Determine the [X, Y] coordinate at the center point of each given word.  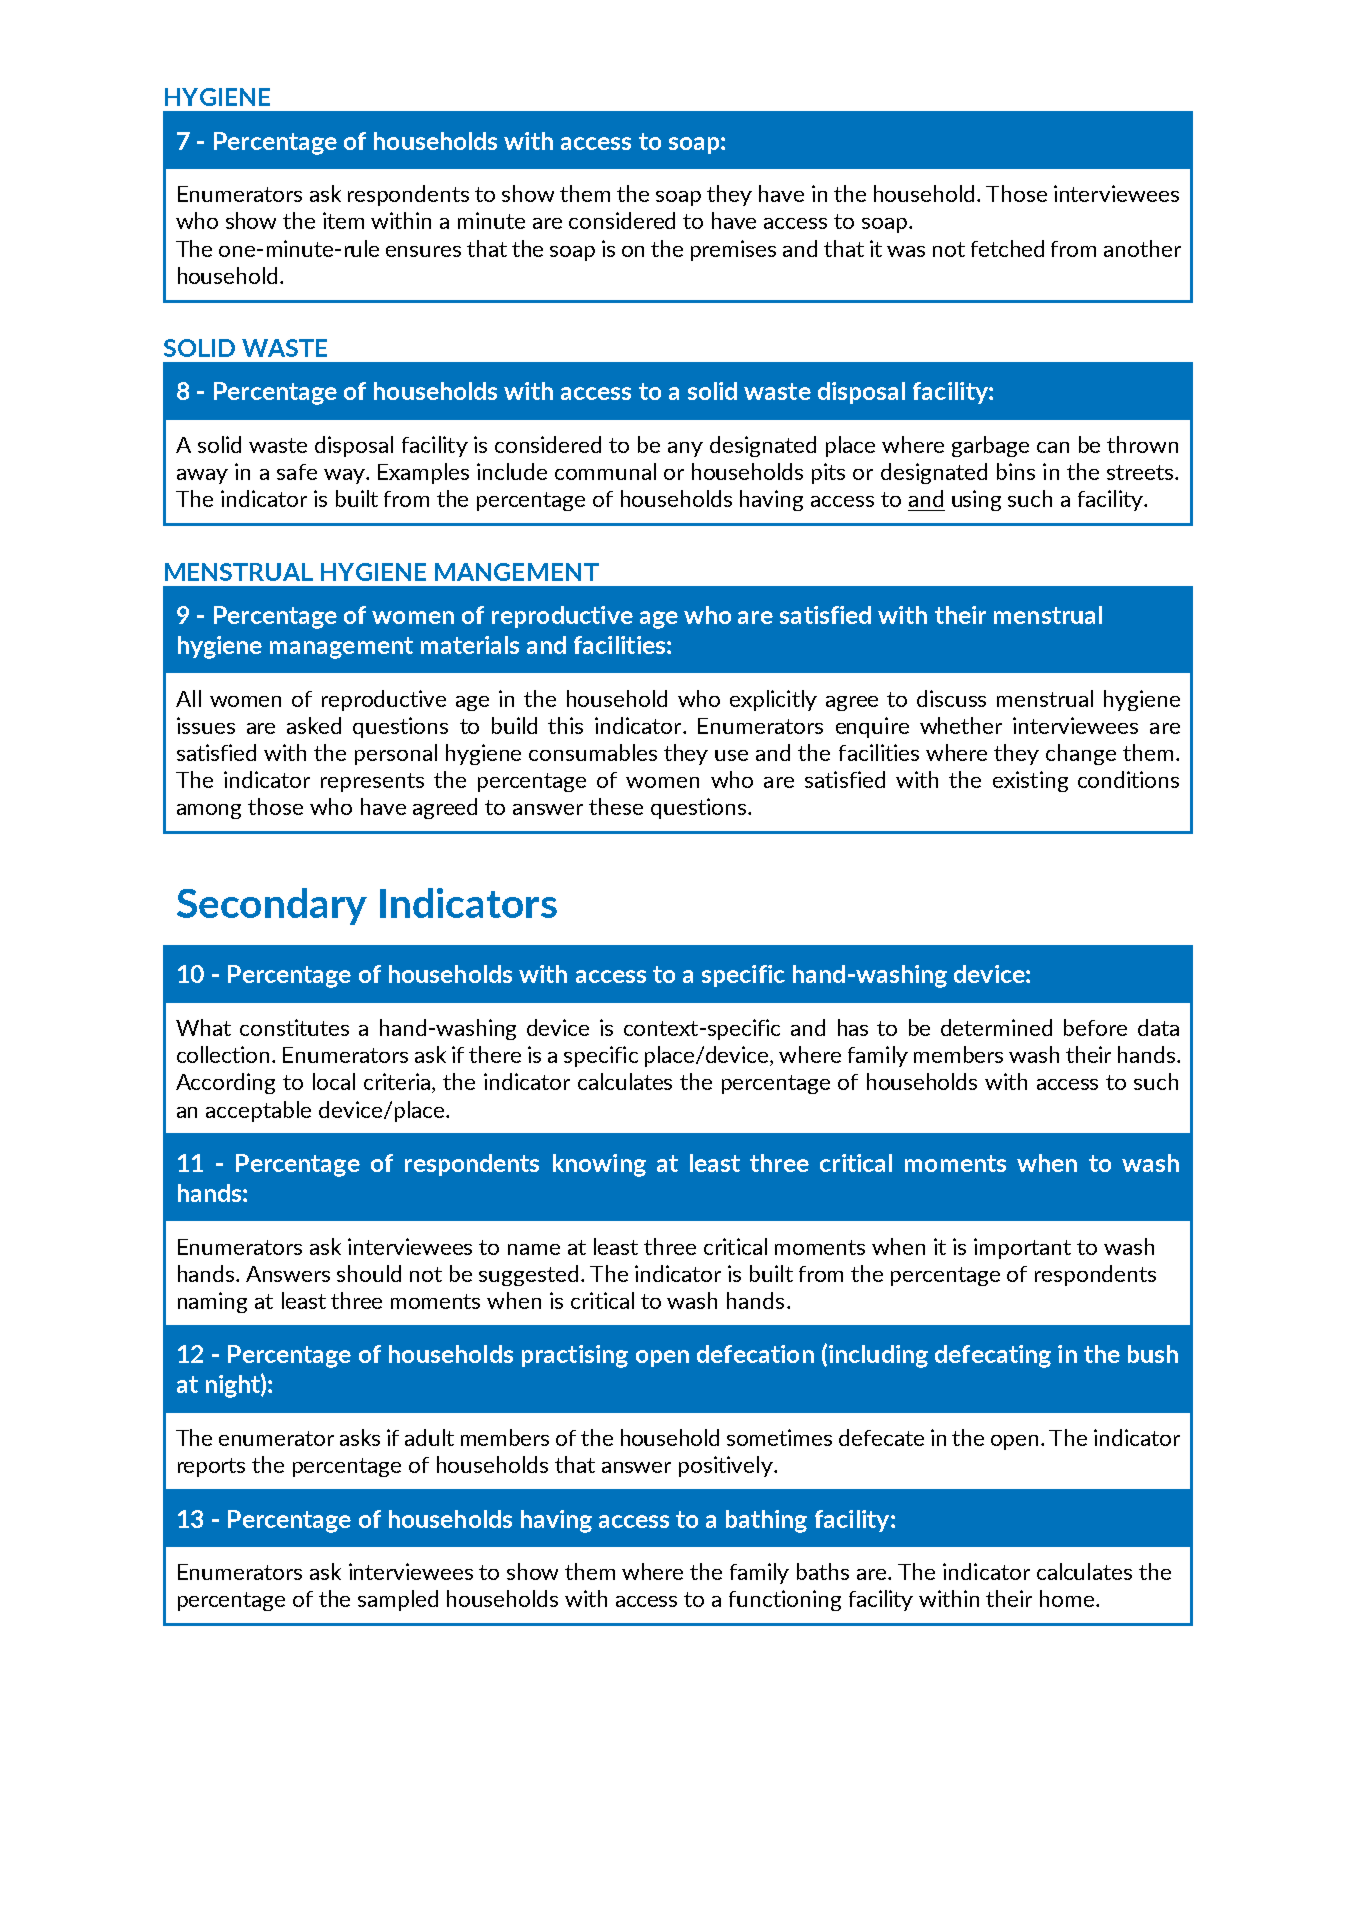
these [616, 806]
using [976, 500]
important [1022, 1248]
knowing [599, 1165]
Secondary [272, 906]
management [341, 648]
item [343, 220]
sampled [398, 1600]
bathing [766, 1521]
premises [733, 250]
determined [996, 1027]
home [1068, 1598]
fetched [1007, 248]
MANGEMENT [517, 572]
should [369, 1273]
